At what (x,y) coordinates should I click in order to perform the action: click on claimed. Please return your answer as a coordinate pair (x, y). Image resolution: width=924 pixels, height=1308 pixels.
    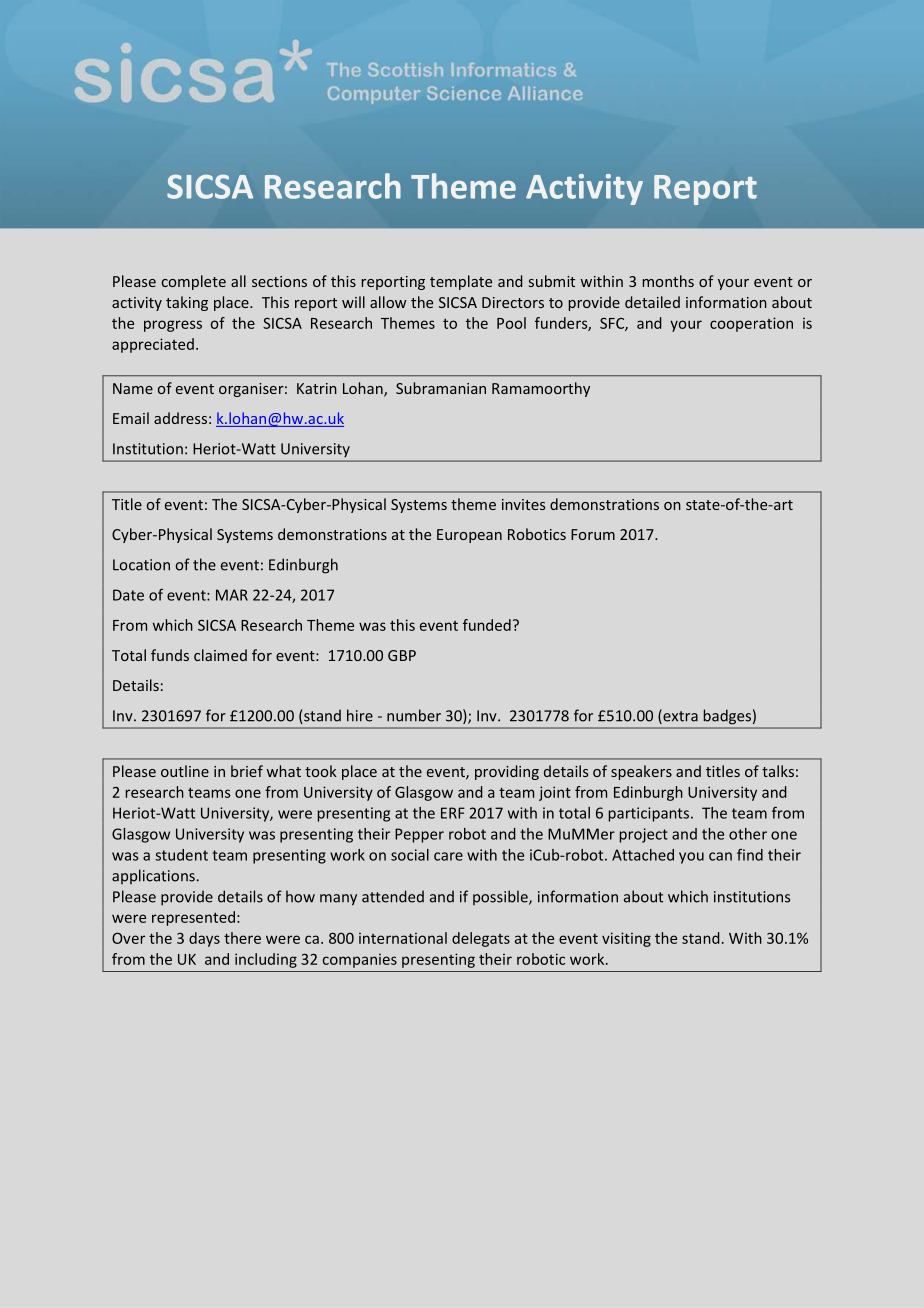
    Looking at the image, I should click on (220, 655).
